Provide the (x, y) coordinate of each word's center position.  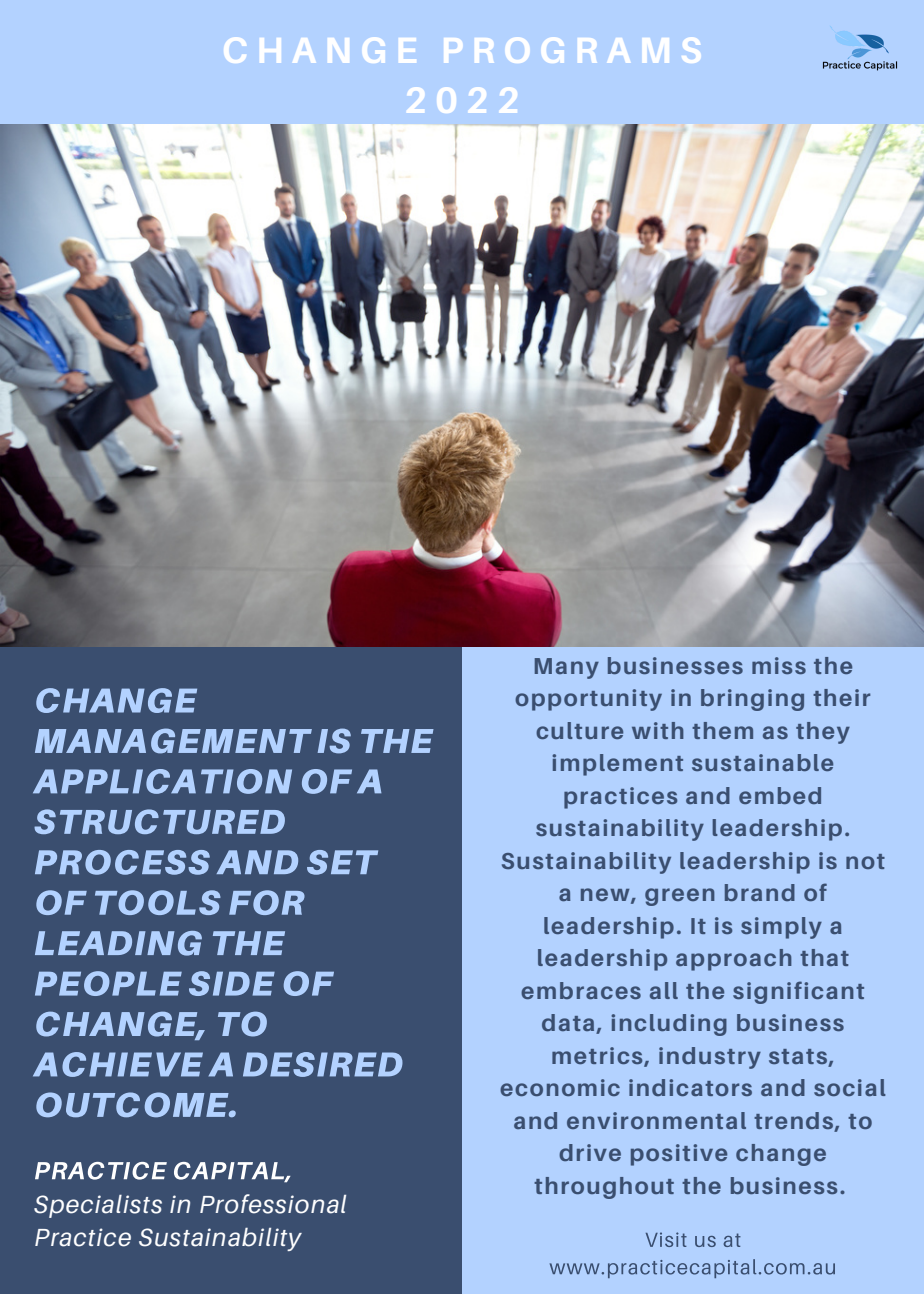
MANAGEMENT (173, 741)
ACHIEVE (118, 1064)
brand (760, 892)
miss (779, 665)
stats (799, 1058)
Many (567, 668)
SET (342, 862)
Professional (273, 1204)
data (569, 1024)
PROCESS (122, 862)
